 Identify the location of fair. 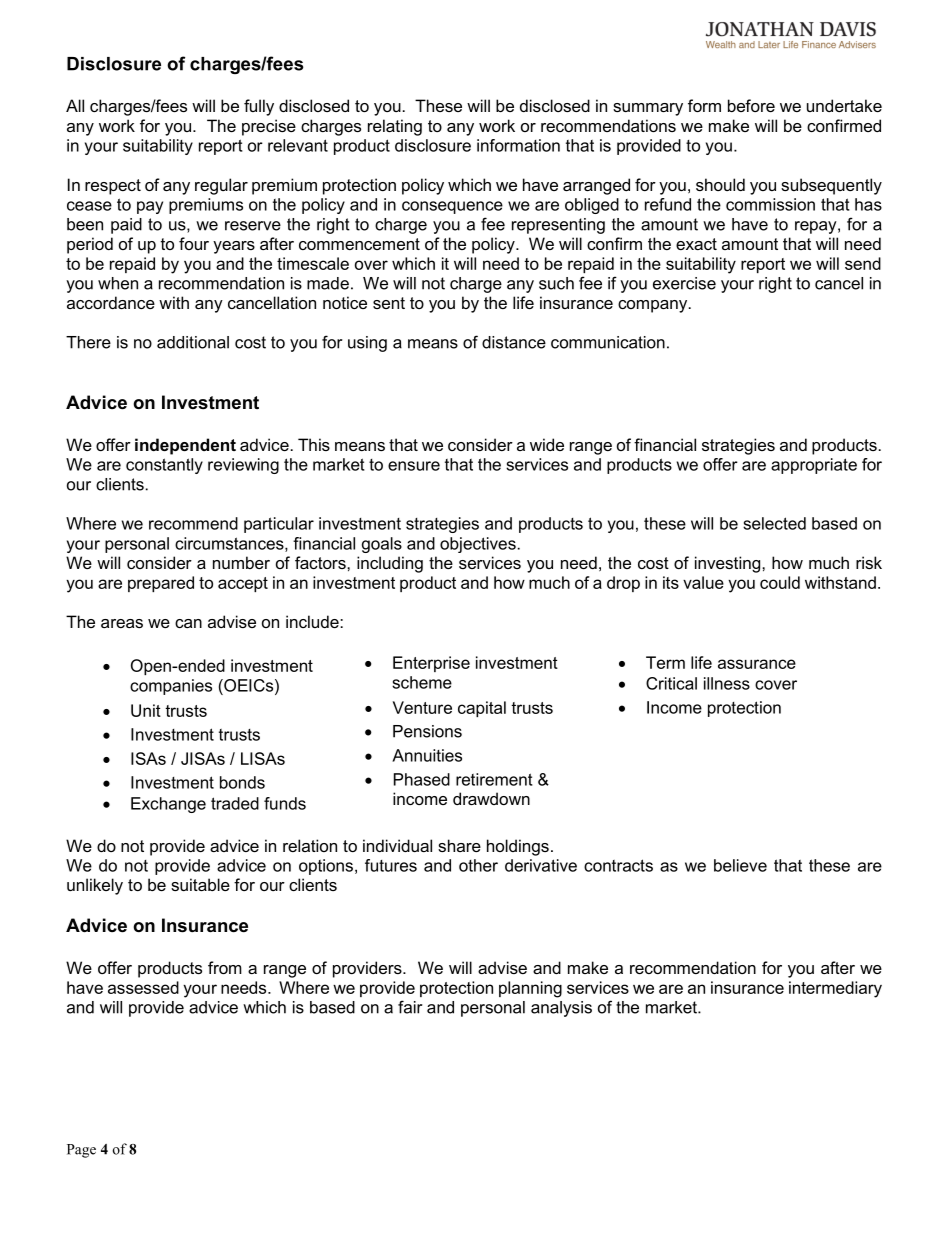
(410, 1007).
